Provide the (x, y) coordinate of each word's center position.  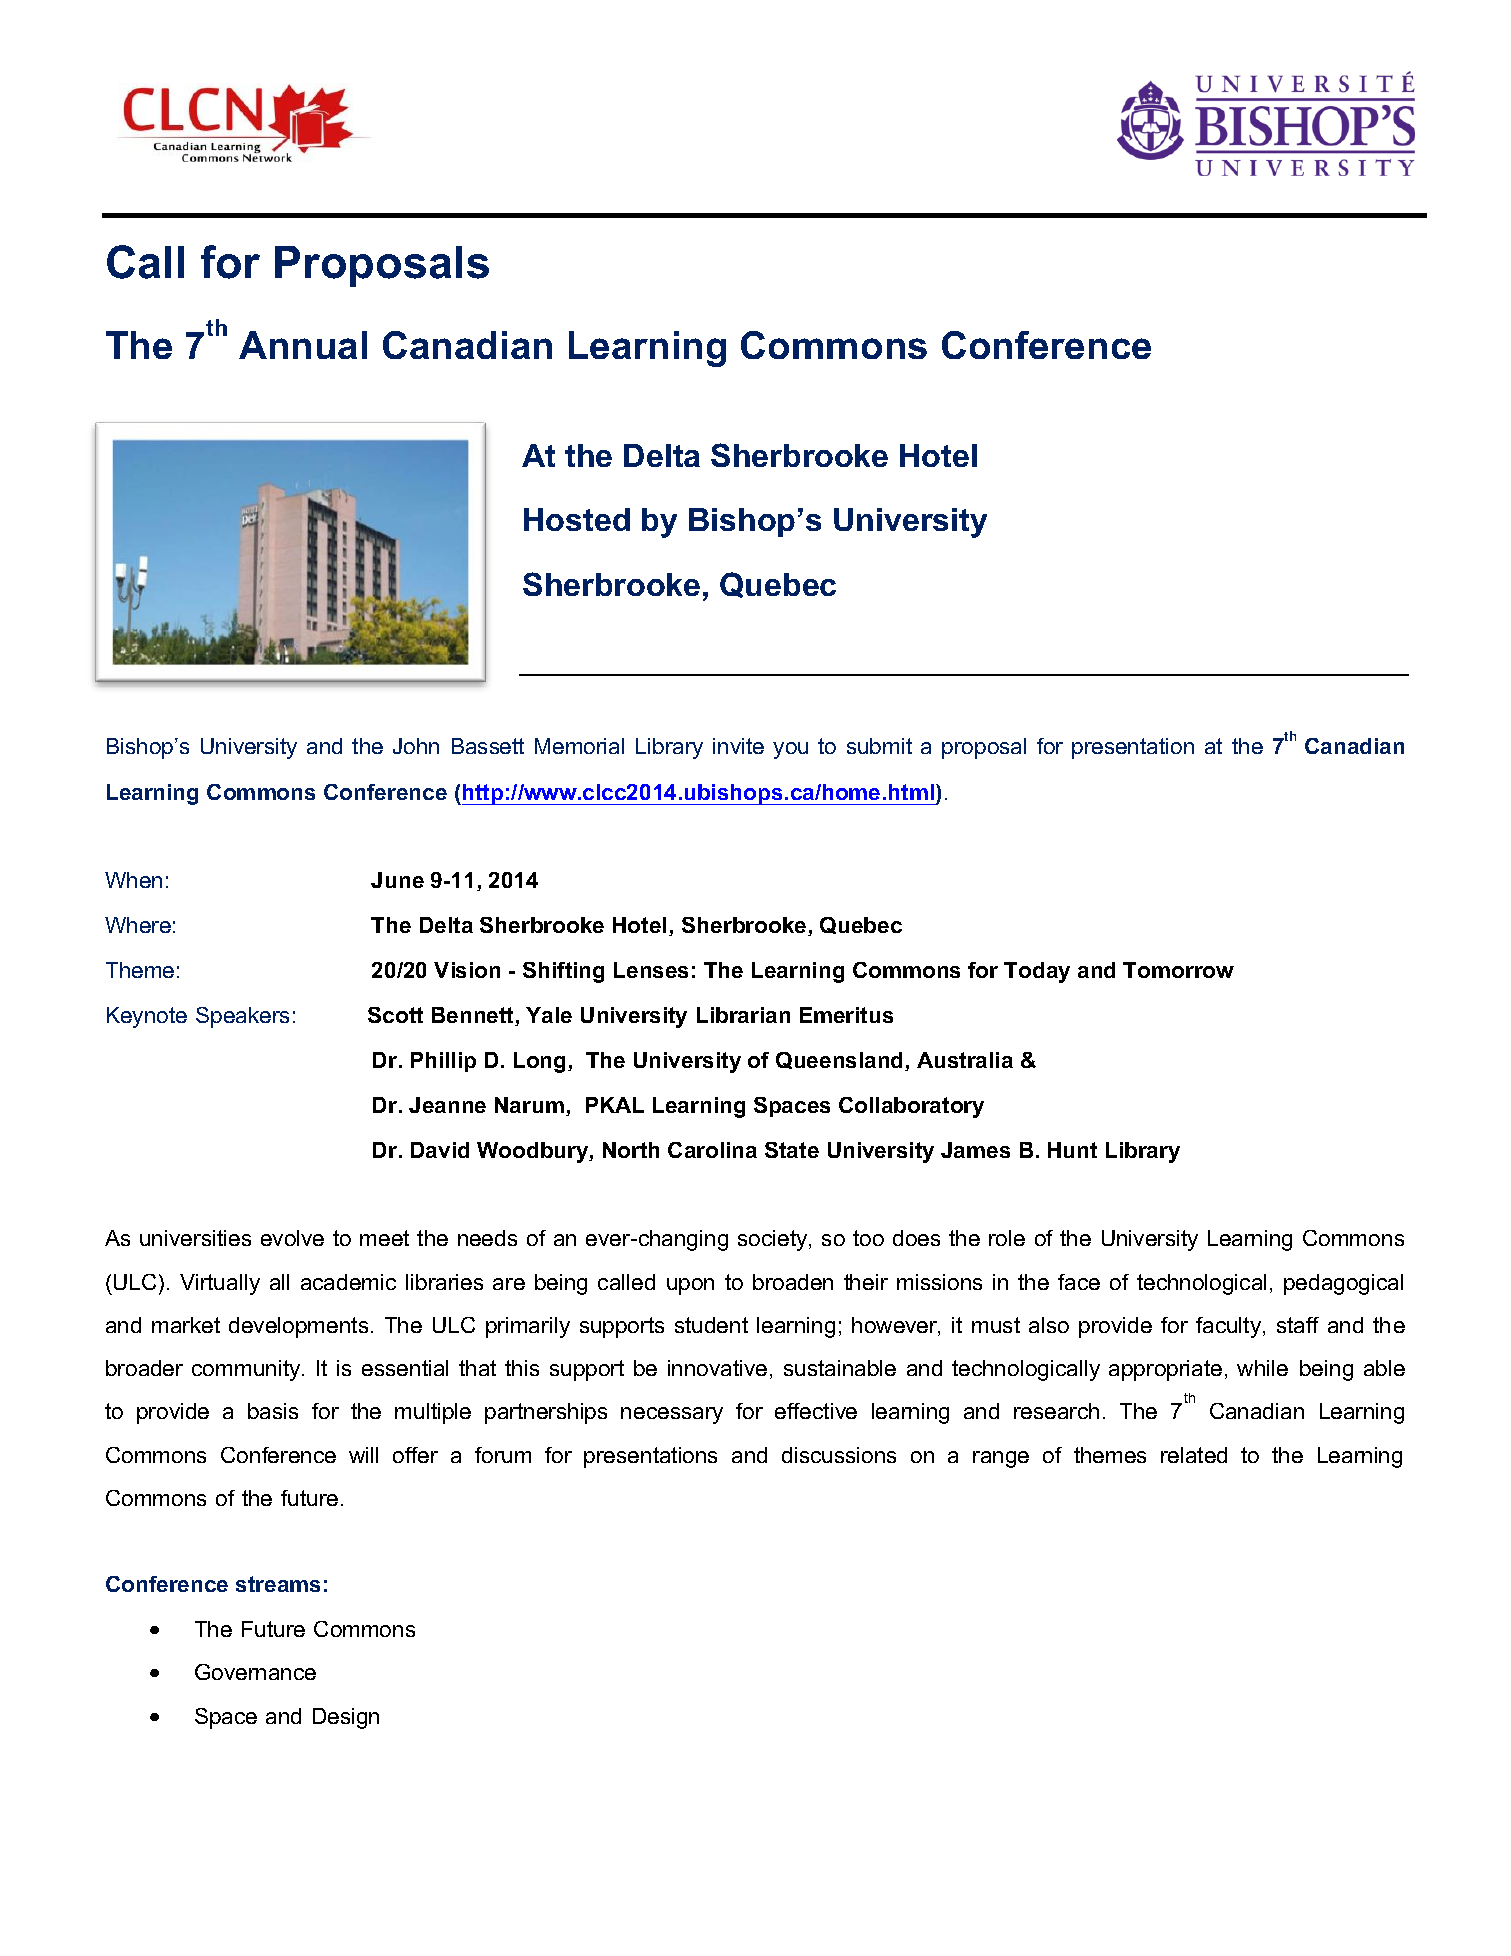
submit (879, 746)
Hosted (577, 519)
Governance (255, 1672)
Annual (303, 345)
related (1194, 1455)
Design (346, 1718)
